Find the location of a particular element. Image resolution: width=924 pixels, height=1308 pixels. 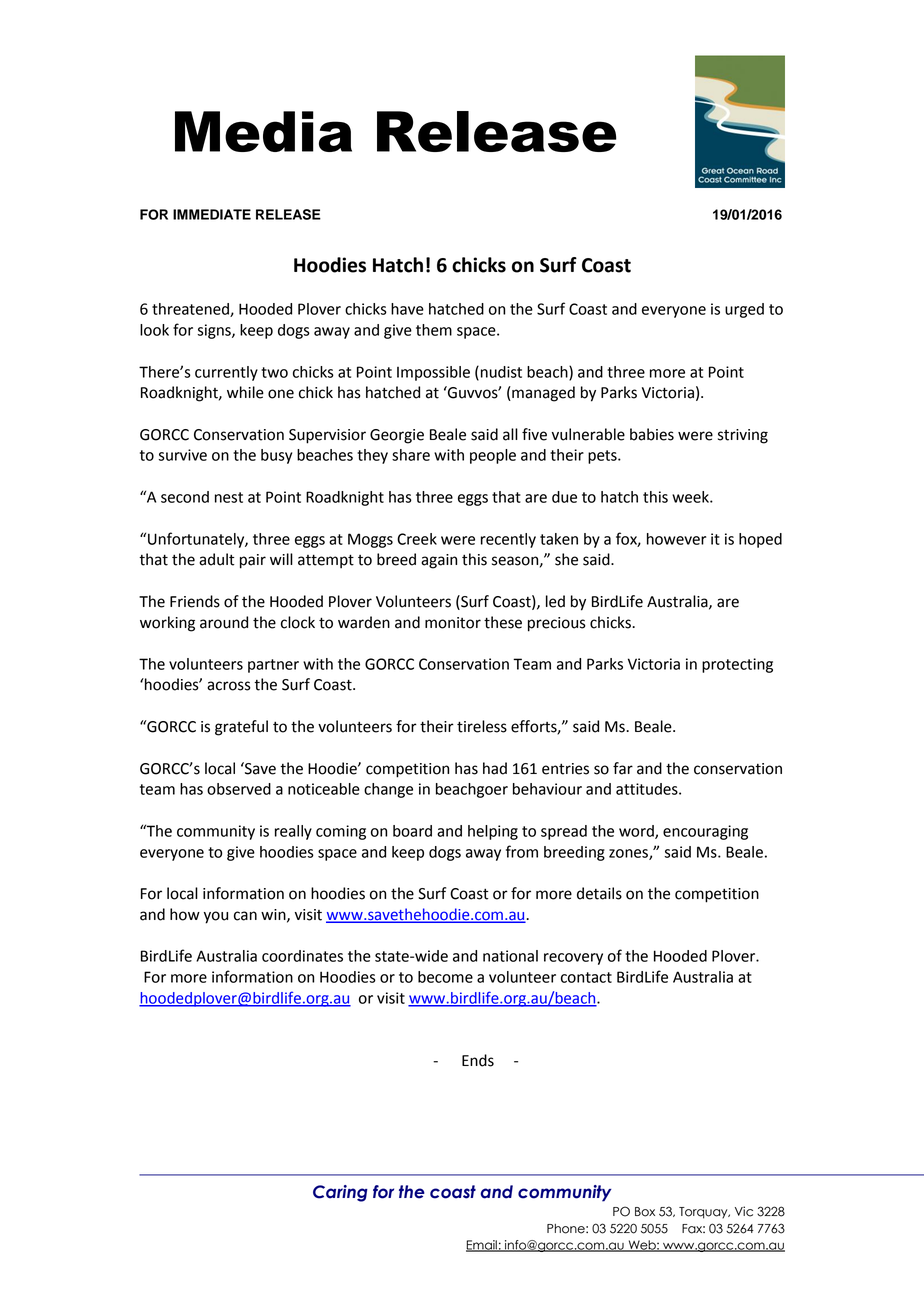

them is located at coordinates (434, 330).
